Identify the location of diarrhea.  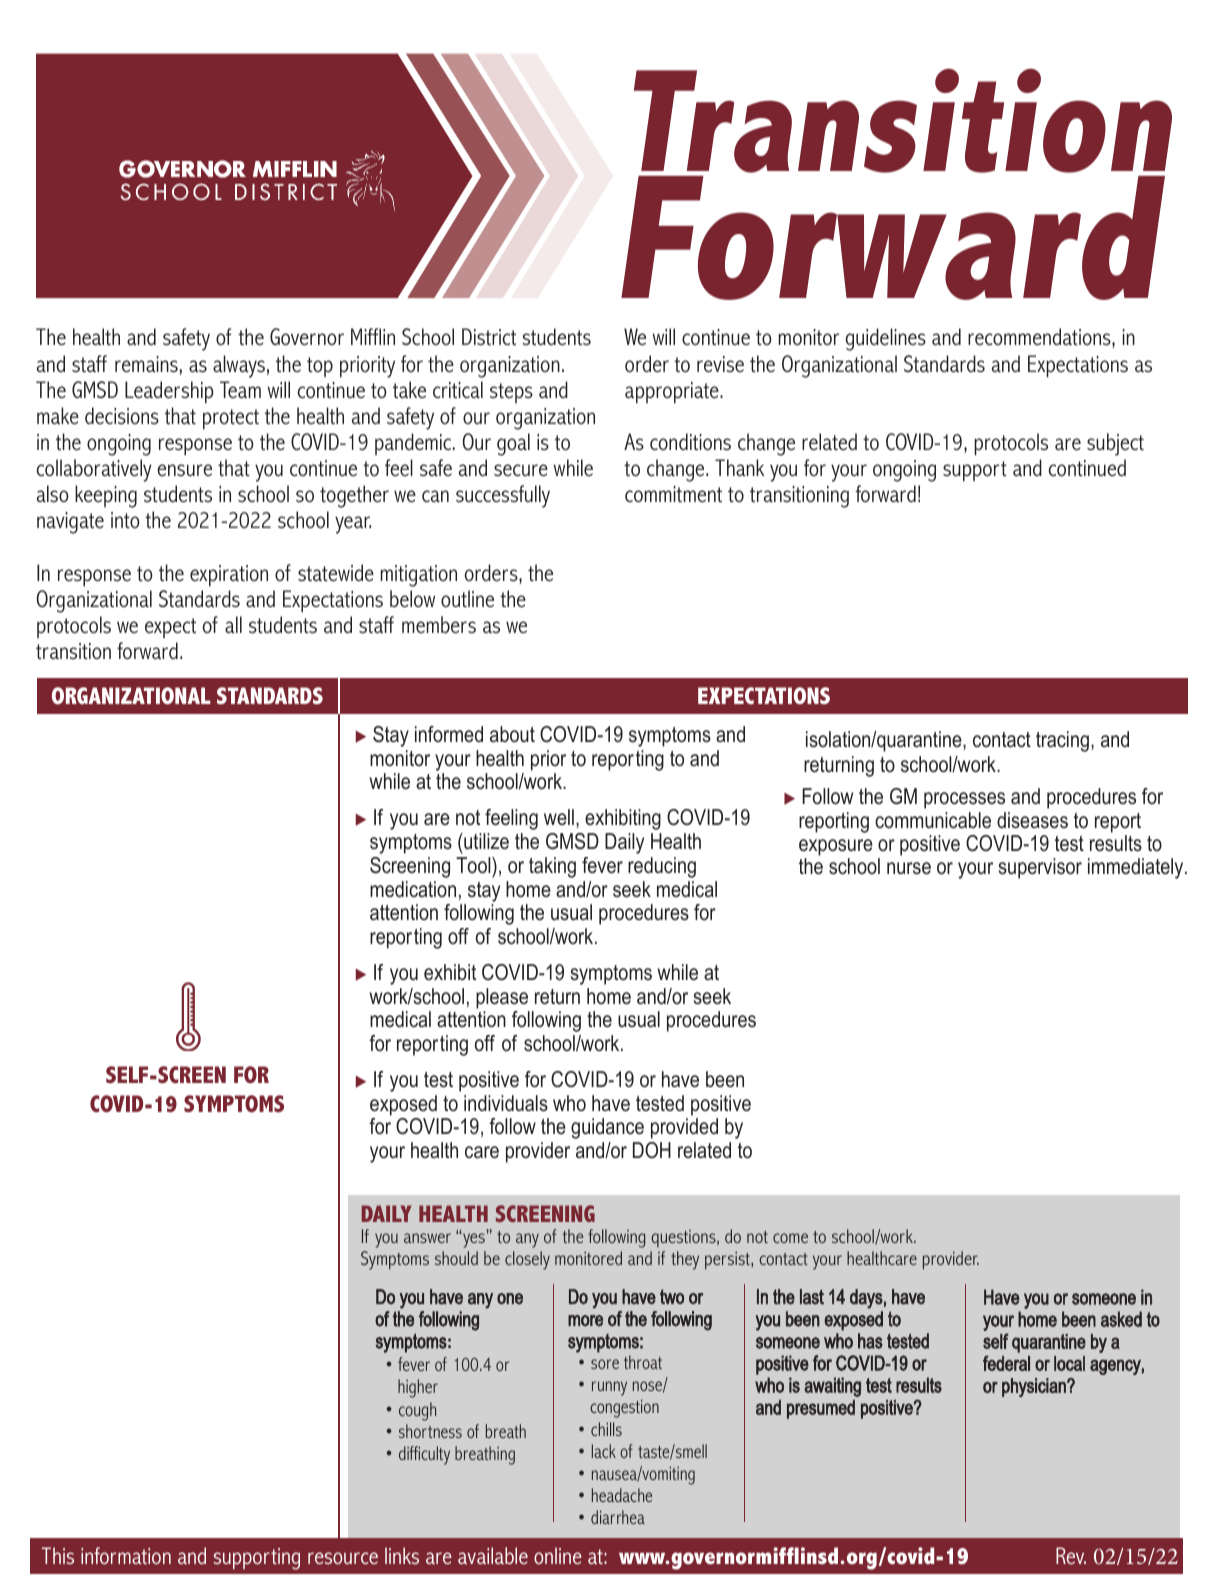
(618, 1517).
